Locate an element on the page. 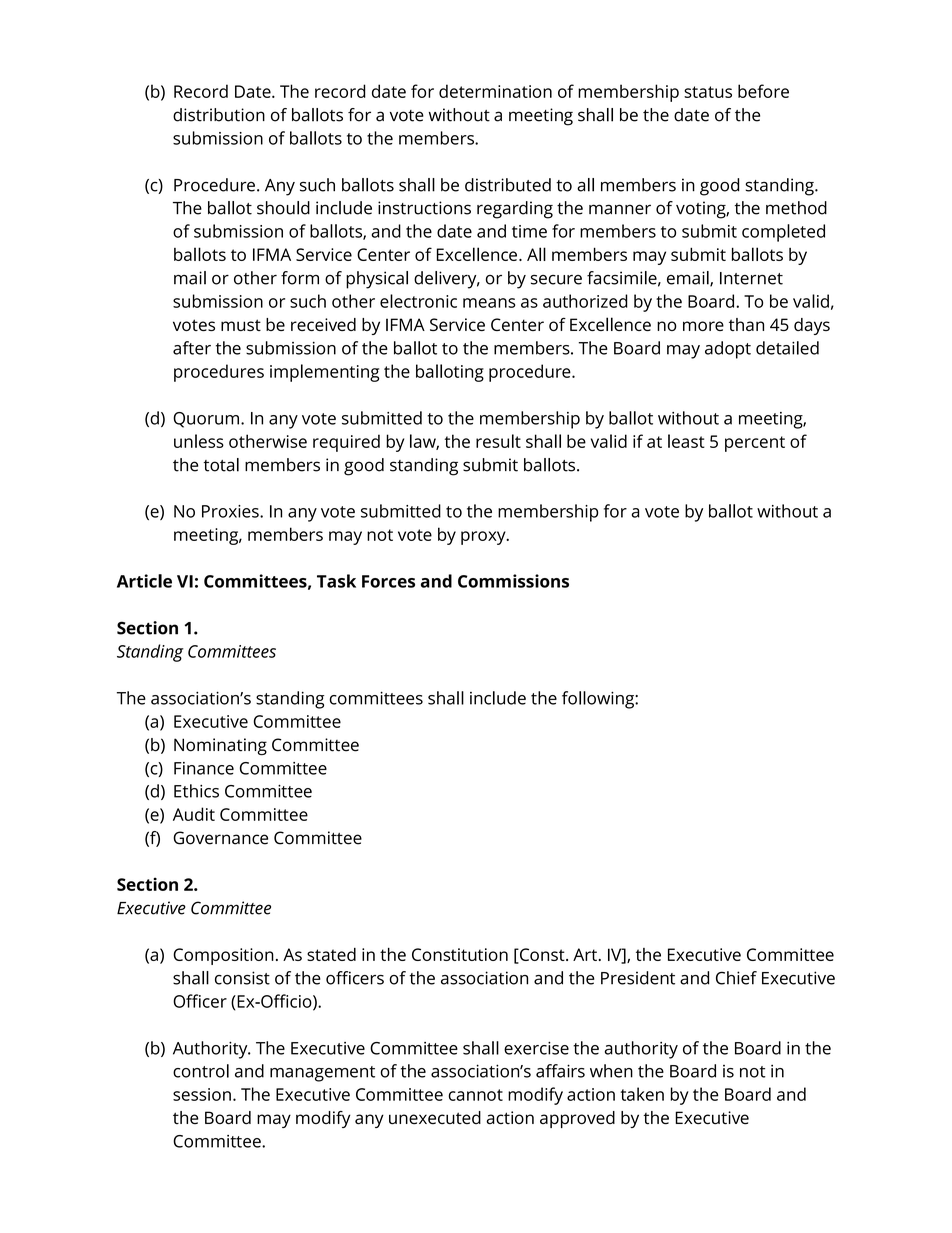  result is located at coordinates (498, 441).
